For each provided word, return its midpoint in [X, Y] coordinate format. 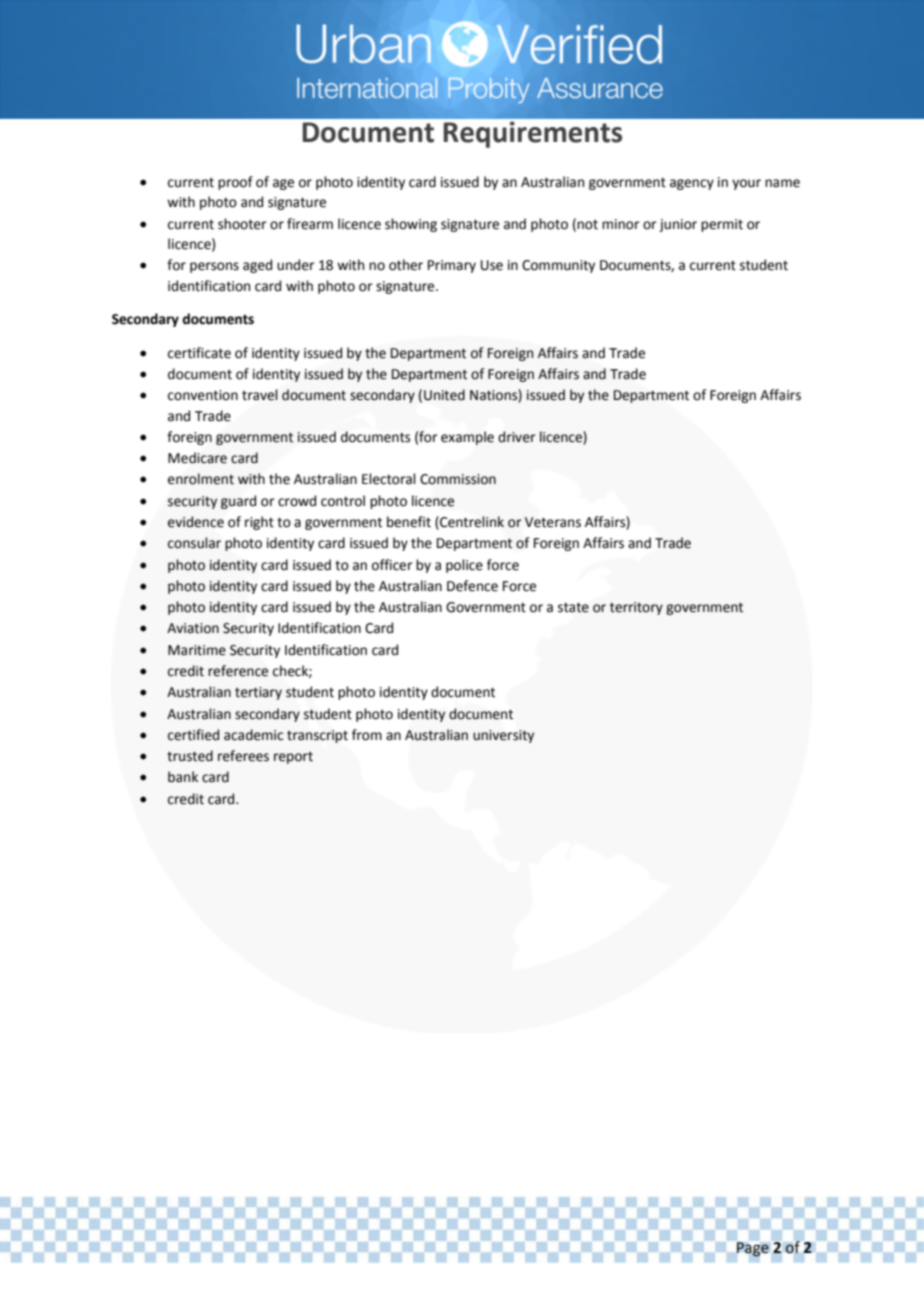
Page [753, 1249]
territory [636, 608]
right [259, 523]
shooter [242, 224]
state [573, 607]
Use [492, 265]
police [464, 566]
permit [722, 225]
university [503, 736]
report [293, 758]
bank [183, 777]
